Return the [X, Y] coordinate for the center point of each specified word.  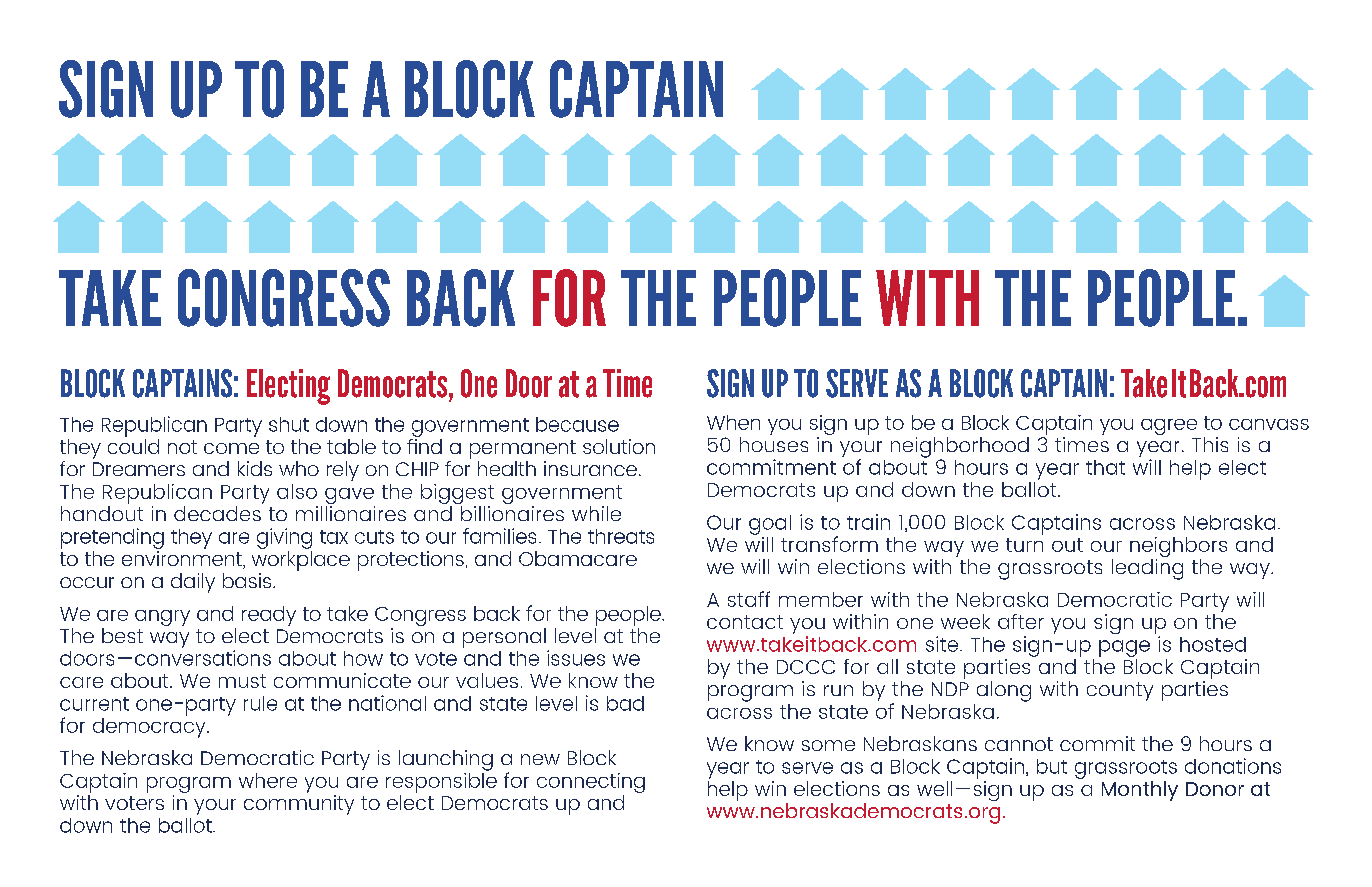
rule [260, 703]
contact [745, 622]
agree [1169, 427]
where [268, 780]
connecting [591, 784]
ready [269, 616]
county [1120, 691]
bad [625, 703]
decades [217, 513]
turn [1024, 545]
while [596, 513]
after [1021, 621]
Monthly [1140, 791]
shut [289, 424]
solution [619, 446]
